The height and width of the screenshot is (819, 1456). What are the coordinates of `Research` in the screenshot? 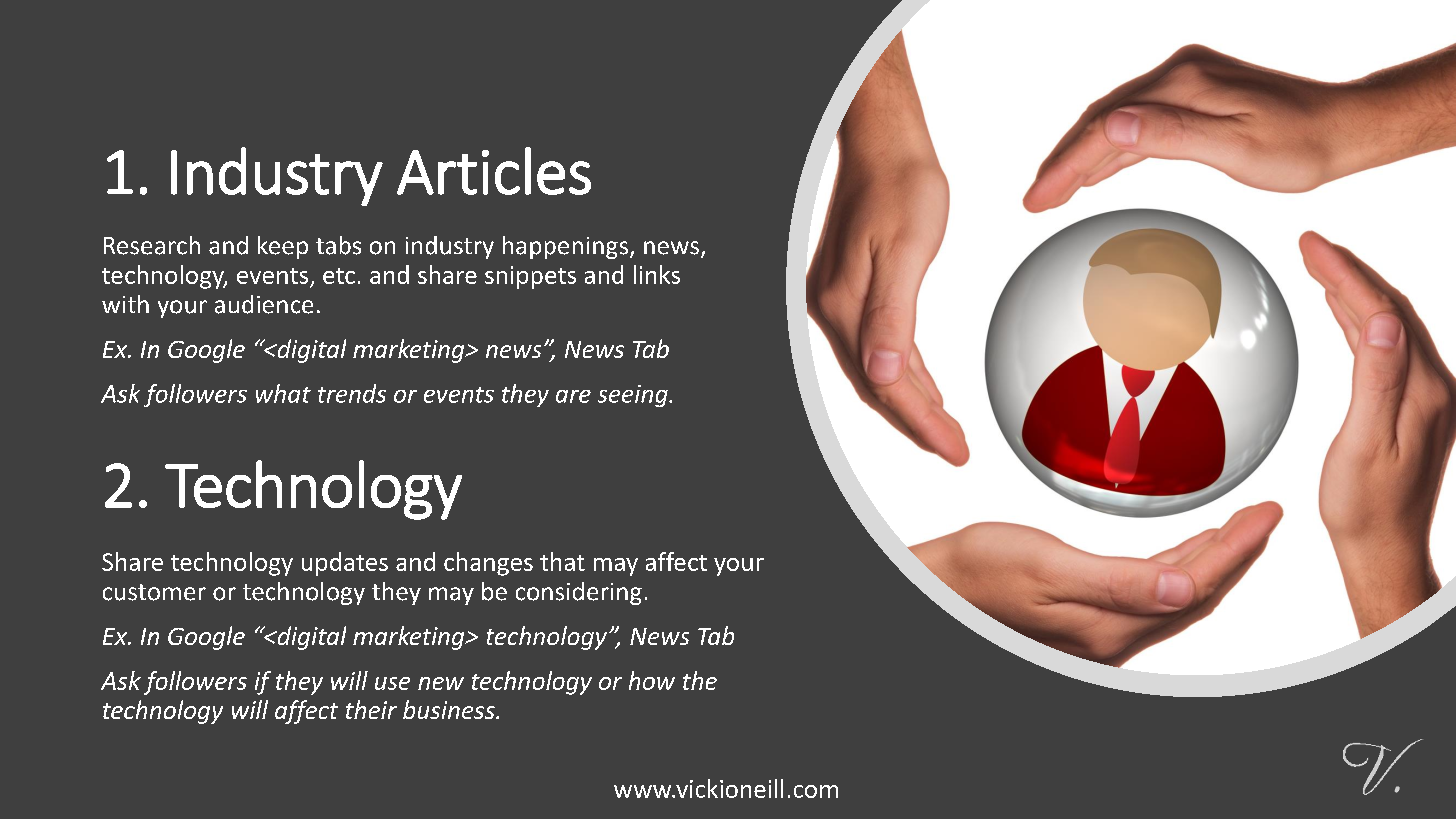 It's located at (152, 245).
